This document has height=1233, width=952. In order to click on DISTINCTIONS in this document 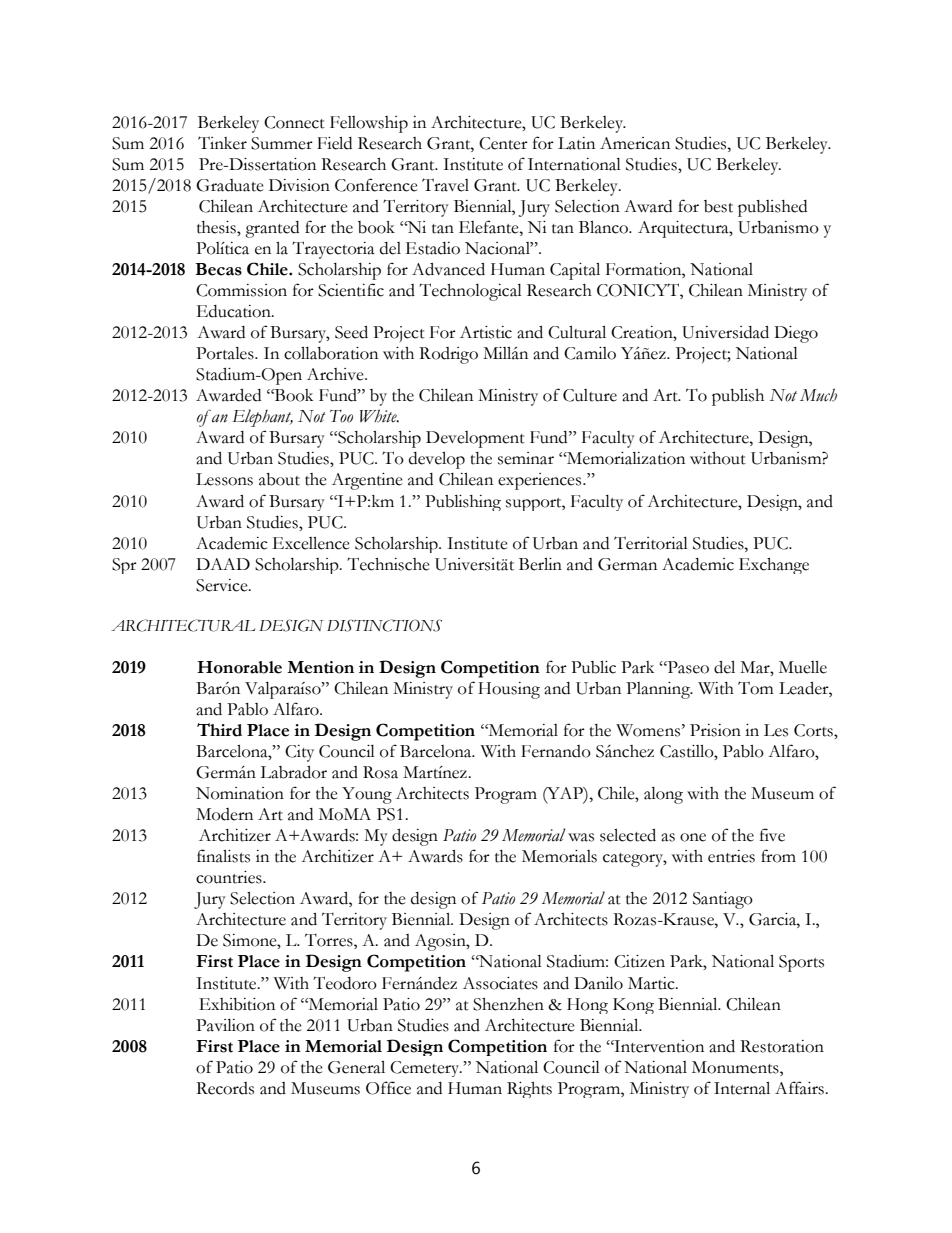, I will do `click(384, 625)`.
